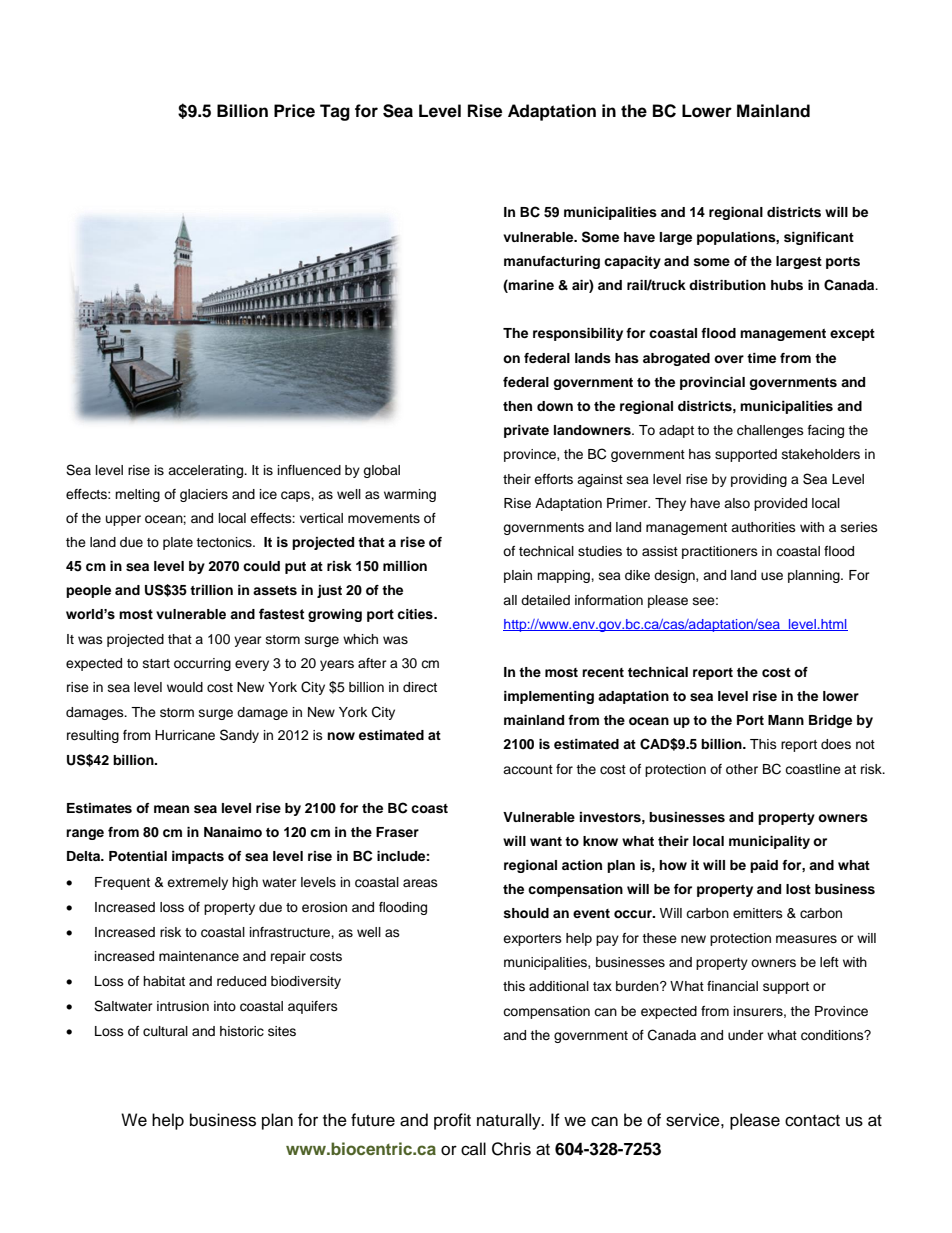 This screenshot has width=952, height=1233. Describe the element at coordinates (171, 809) in the screenshot. I see `mean` at that location.
